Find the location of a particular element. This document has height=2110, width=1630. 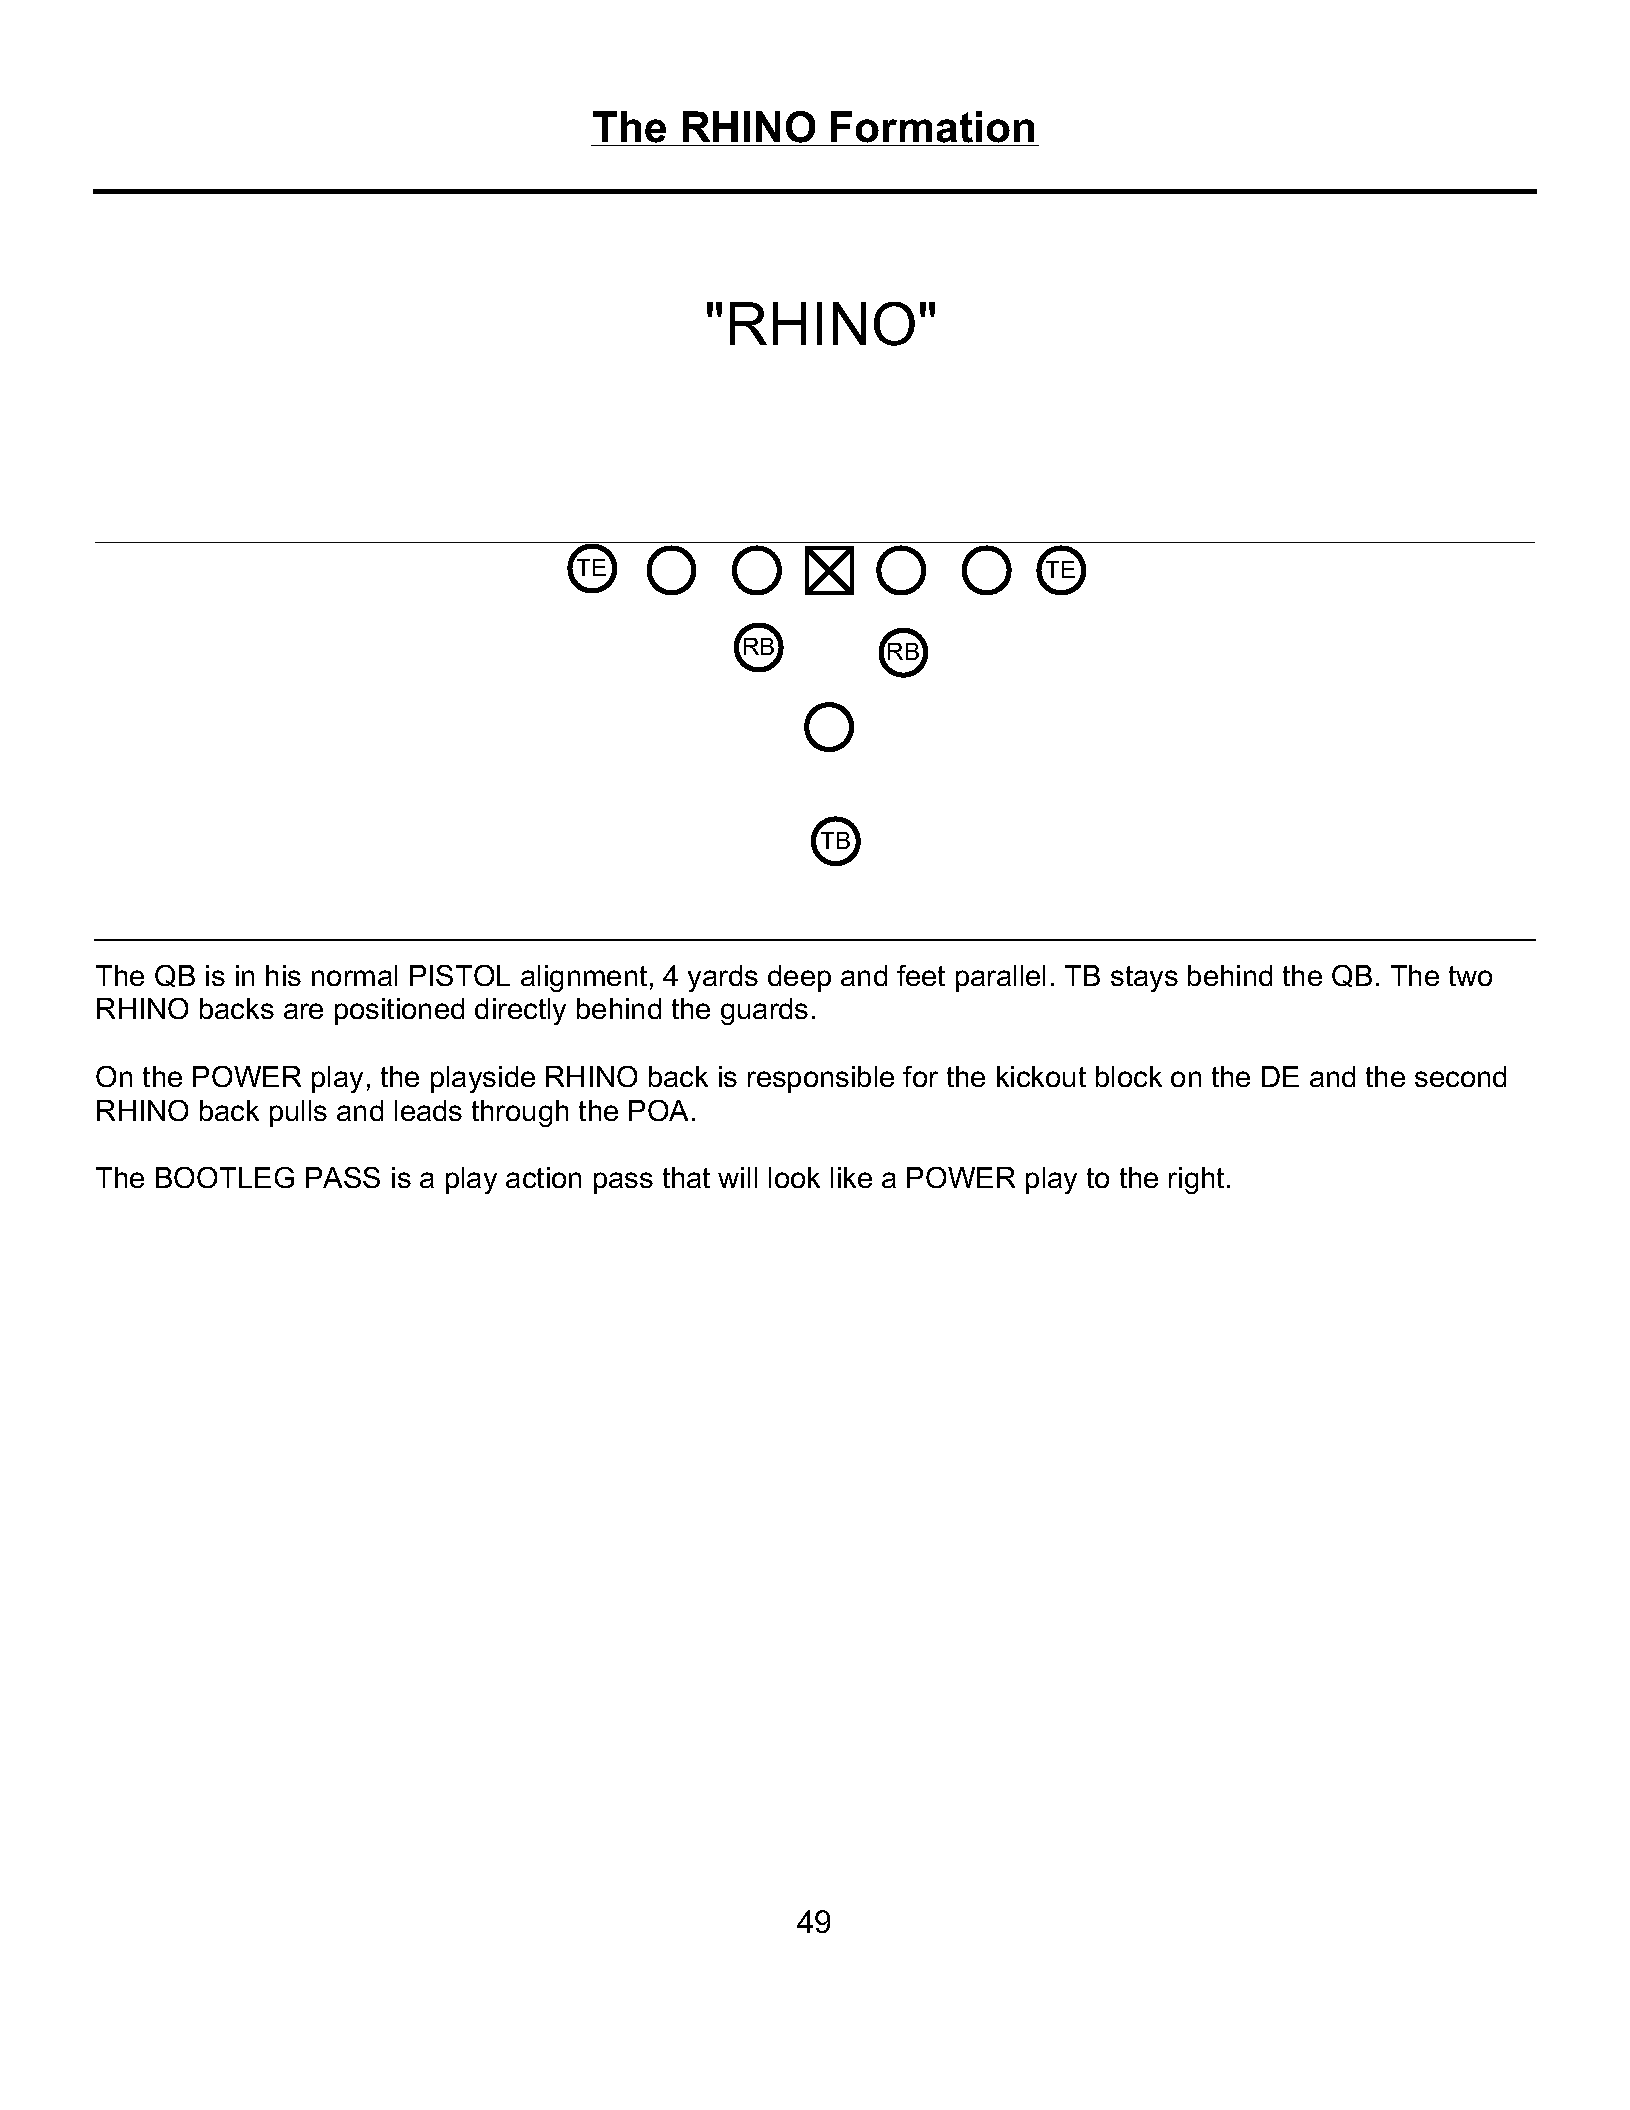

two is located at coordinates (1470, 976).
